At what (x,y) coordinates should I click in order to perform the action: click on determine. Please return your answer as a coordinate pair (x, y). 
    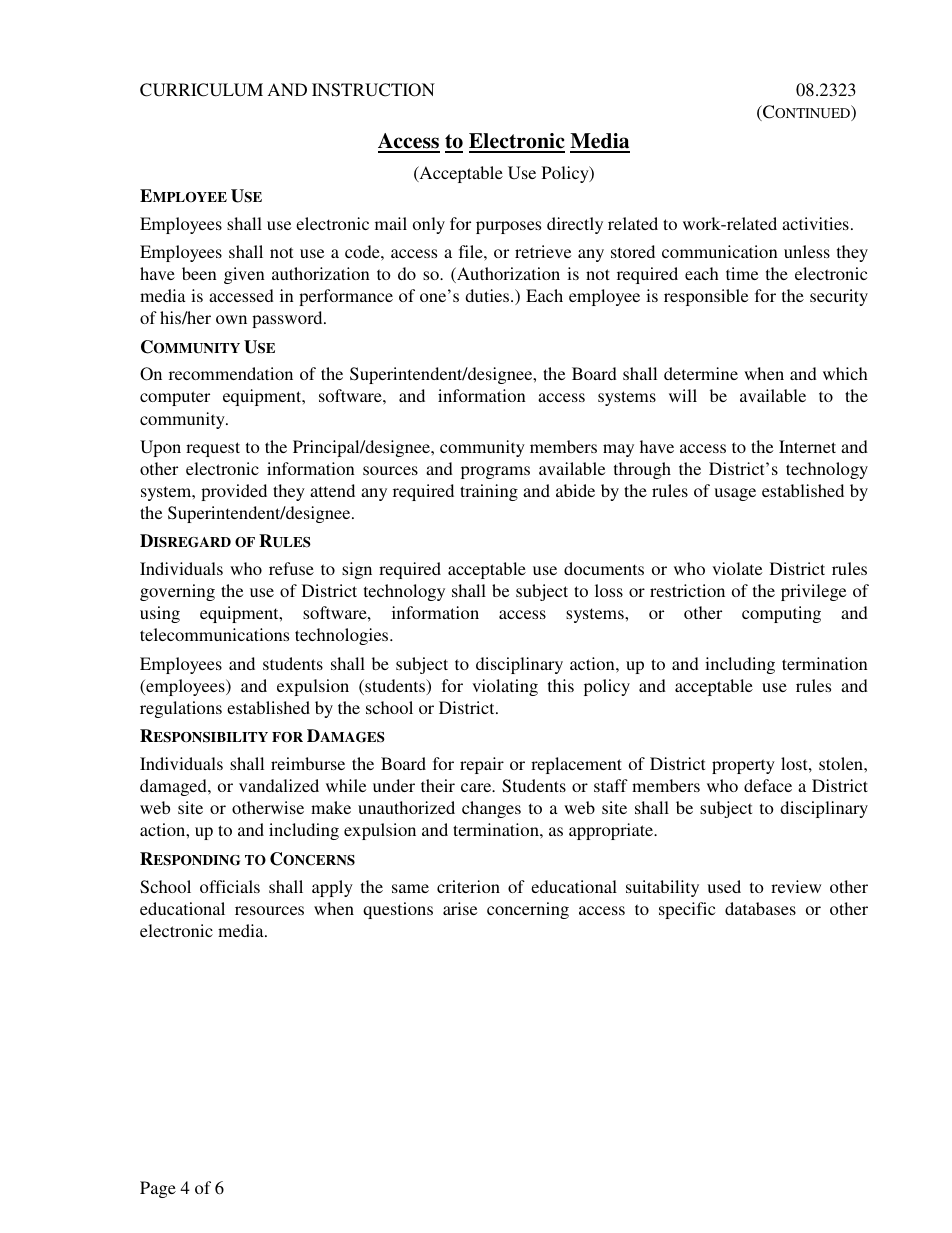
    Looking at the image, I should click on (701, 373).
